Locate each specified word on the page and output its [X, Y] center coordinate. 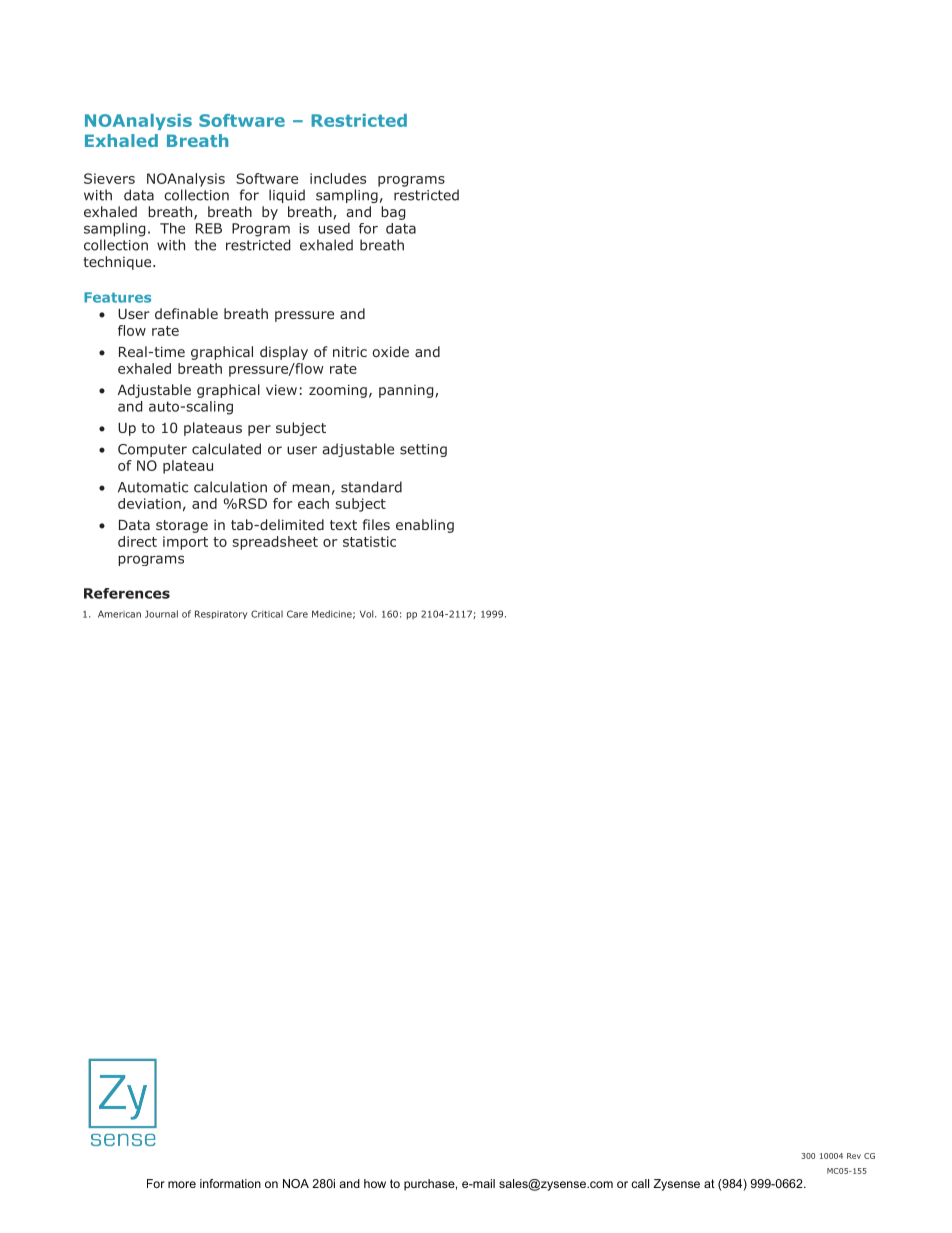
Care [297, 614]
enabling [425, 526]
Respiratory [221, 614]
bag [393, 213]
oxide [390, 351]
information [230, 1183]
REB [209, 228]
